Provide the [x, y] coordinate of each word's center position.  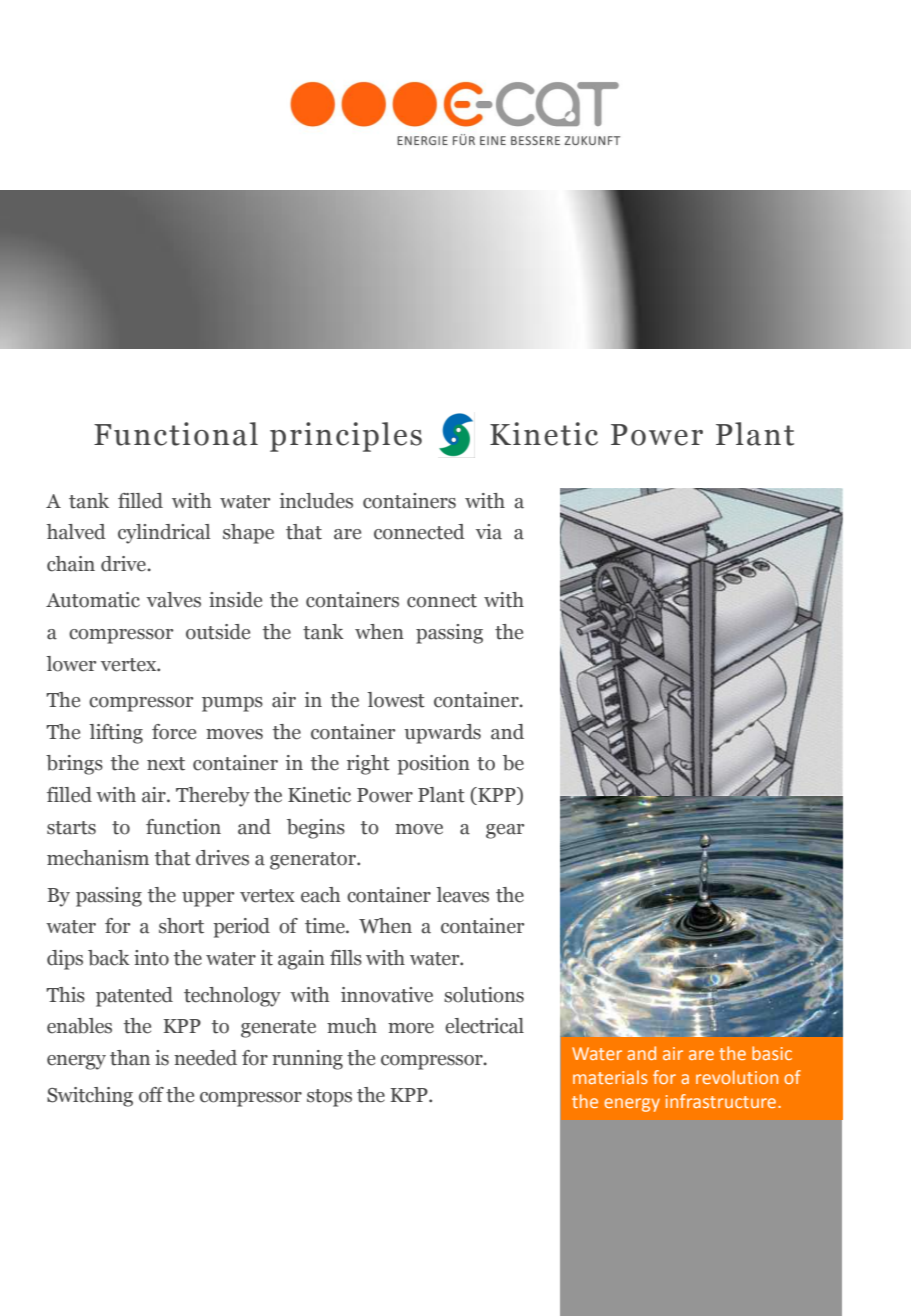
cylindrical [164, 534]
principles [346, 437]
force [174, 732]
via [489, 532]
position [433, 765]
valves [174, 600]
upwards [442, 734]
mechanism [98, 858]
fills [346, 958]
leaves [462, 895]
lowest [396, 700]
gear [505, 831]
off [151, 1095]
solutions [484, 995]
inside [235, 600]
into [151, 958]
